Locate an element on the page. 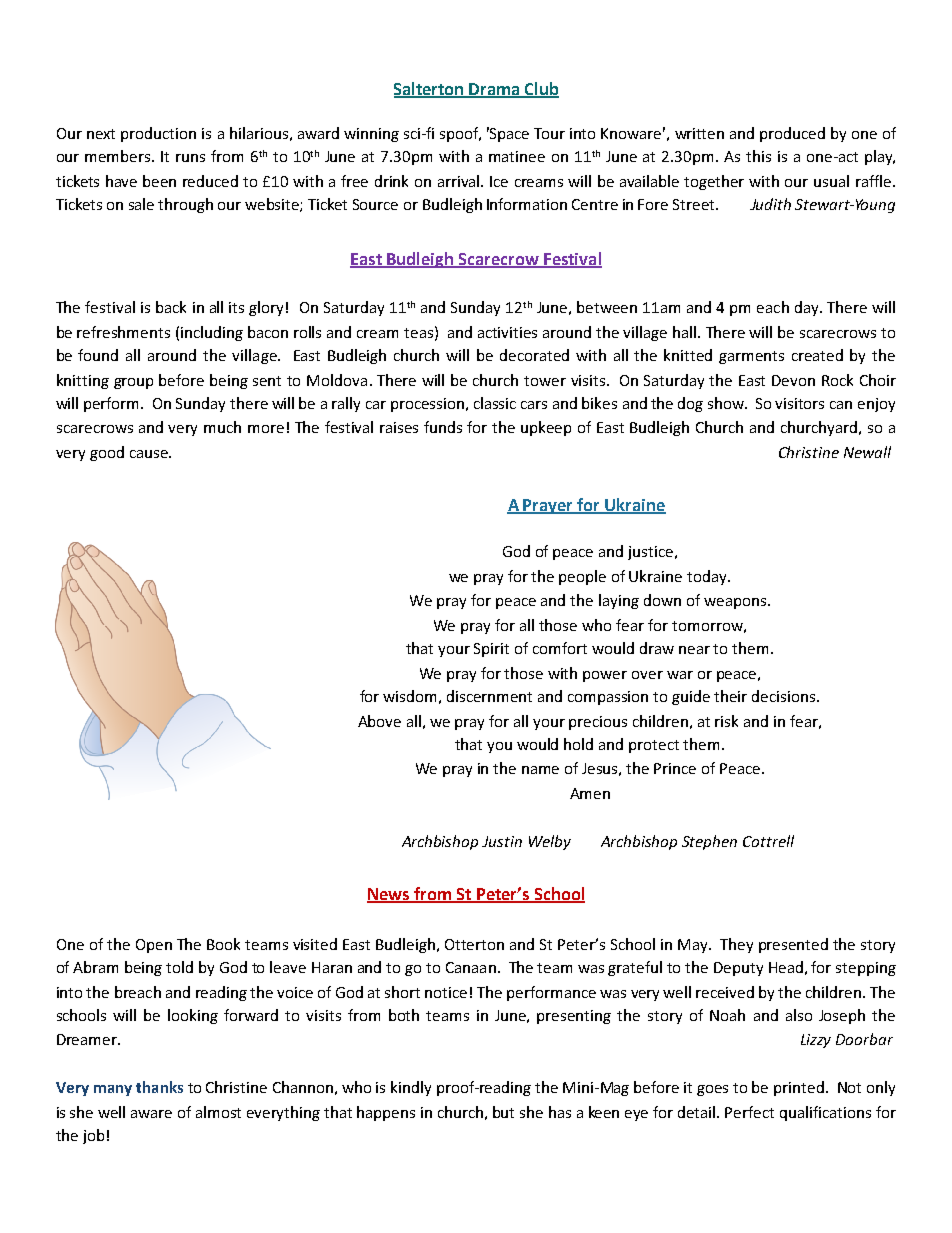 This page has height=1233, width=952. aware is located at coordinates (151, 1114).
